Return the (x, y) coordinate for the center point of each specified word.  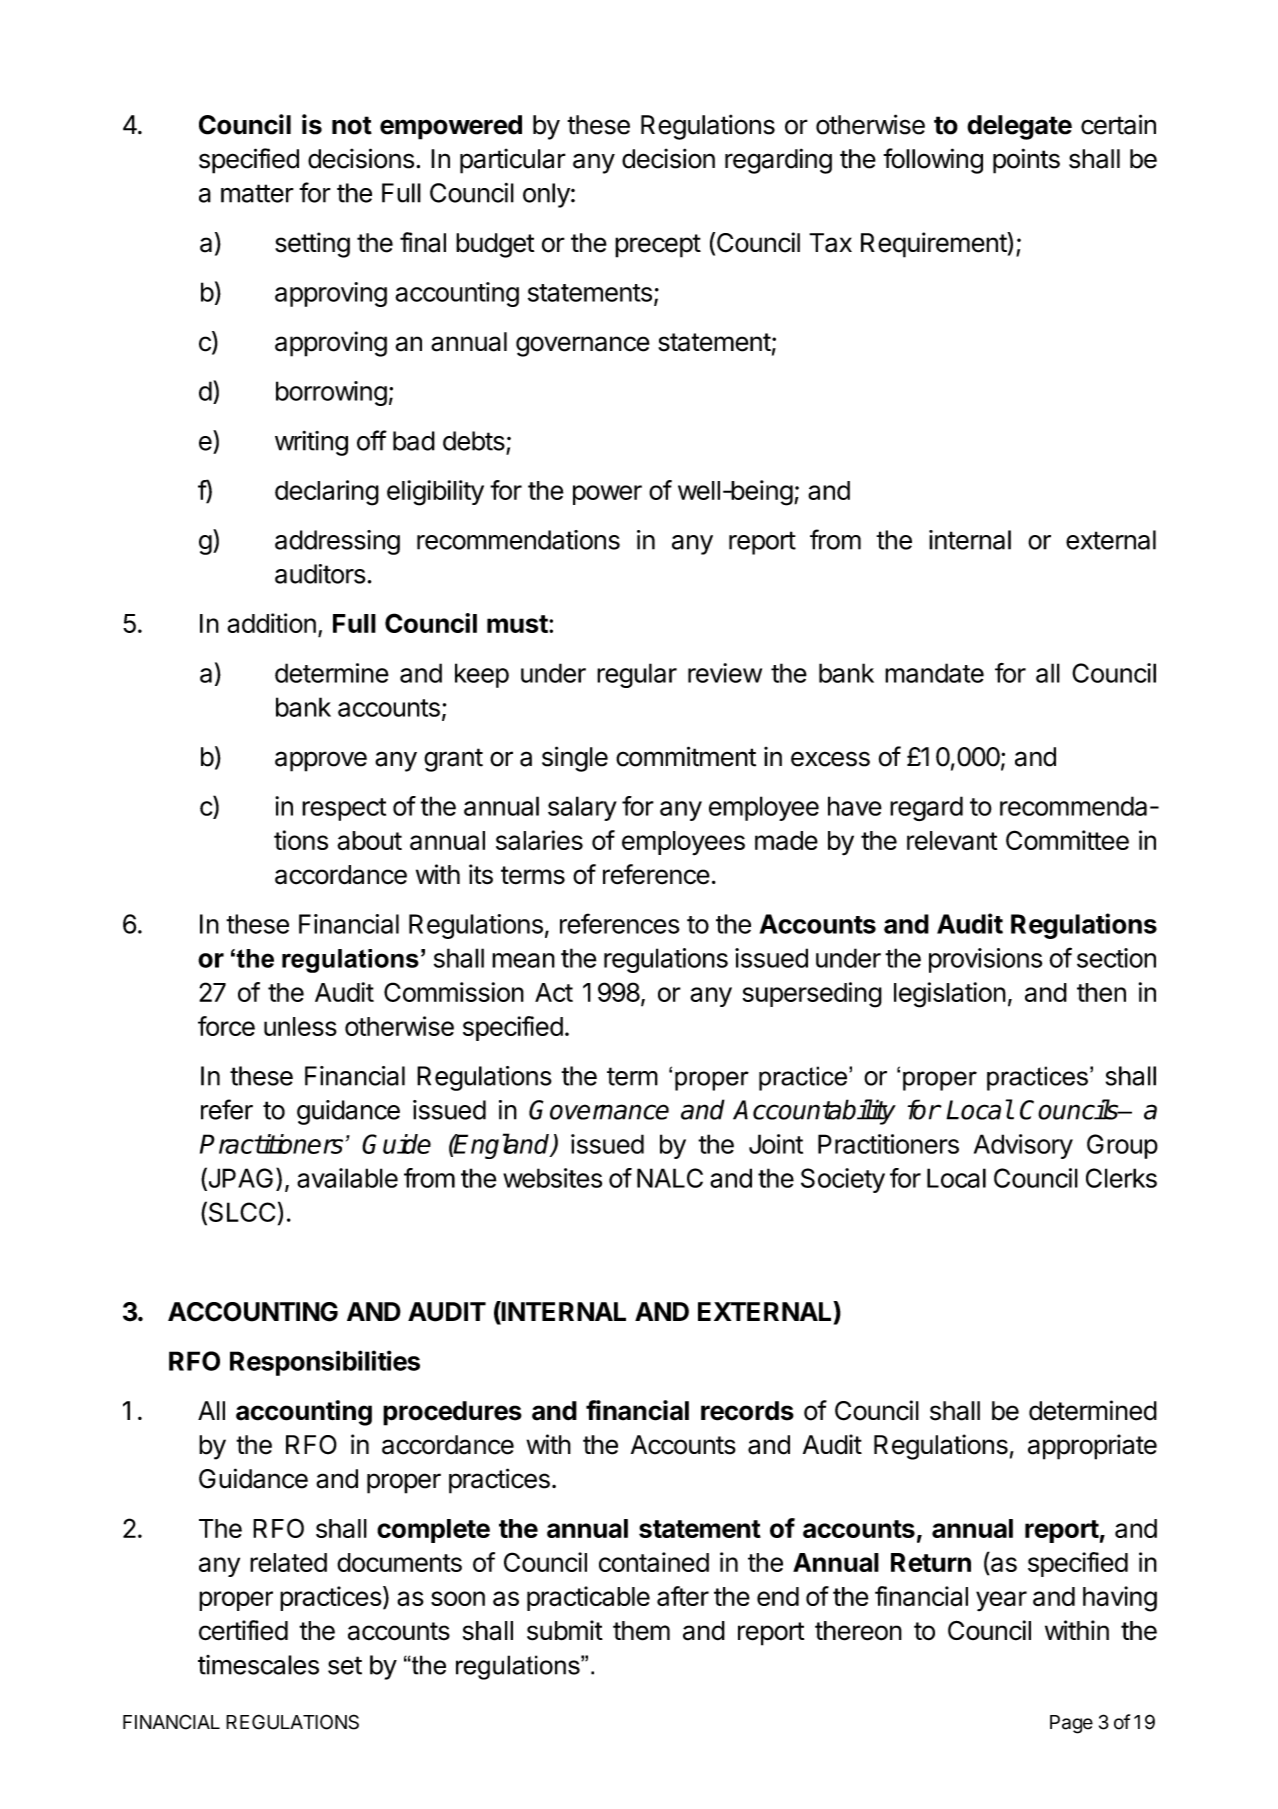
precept (658, 246)
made (786, 840)
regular (637, 675)
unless (300, 1026)
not (352, 125)
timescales (258, 1665)
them (641, 1631)
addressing (337, 542)
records (747, 1411)
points (1026, 161)
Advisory (1023, 1146)
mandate (934, 673)
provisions (985, 960)
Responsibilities (325, 1363)
